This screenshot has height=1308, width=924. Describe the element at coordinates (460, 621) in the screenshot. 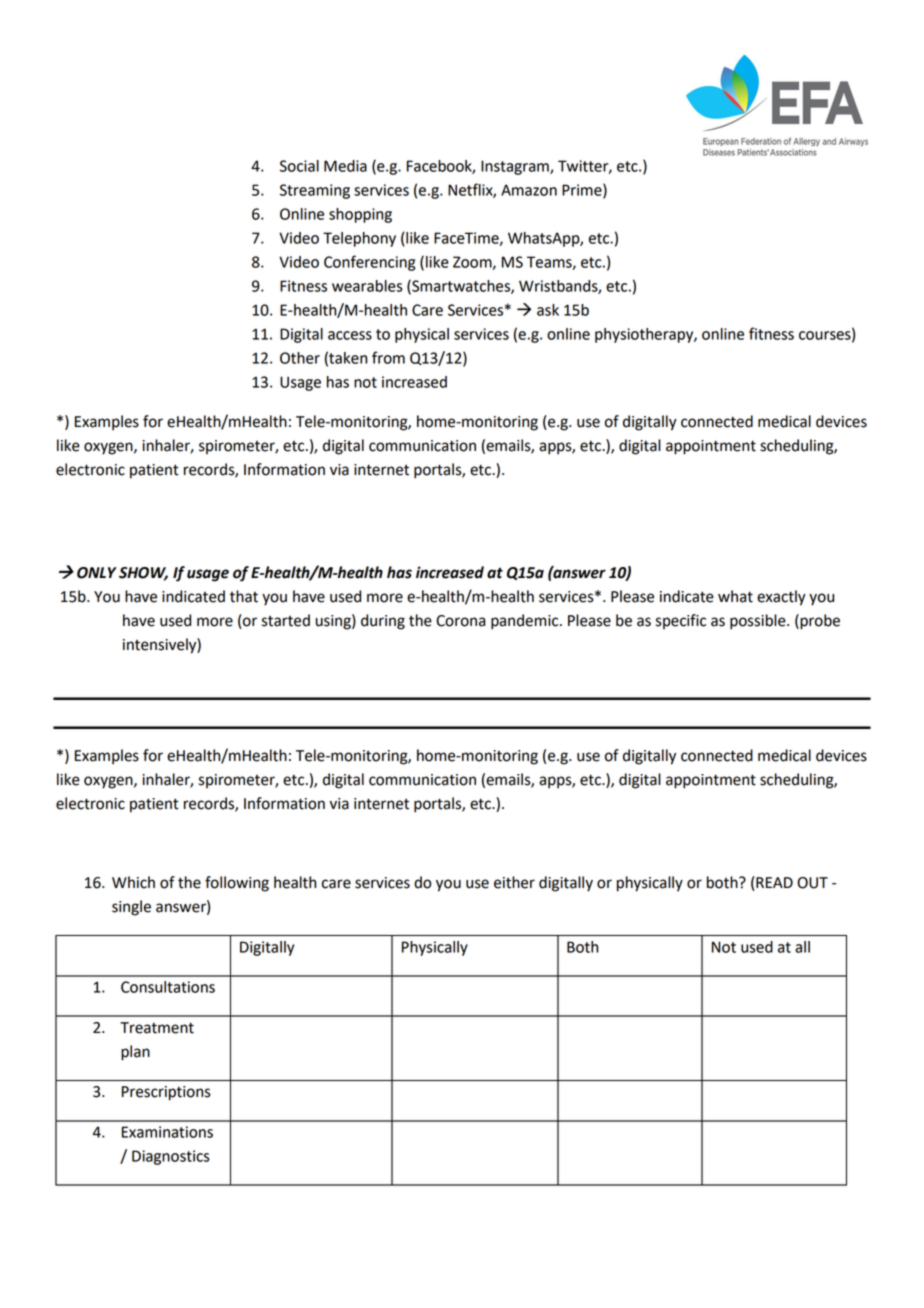

I see `Corona` at that location.
